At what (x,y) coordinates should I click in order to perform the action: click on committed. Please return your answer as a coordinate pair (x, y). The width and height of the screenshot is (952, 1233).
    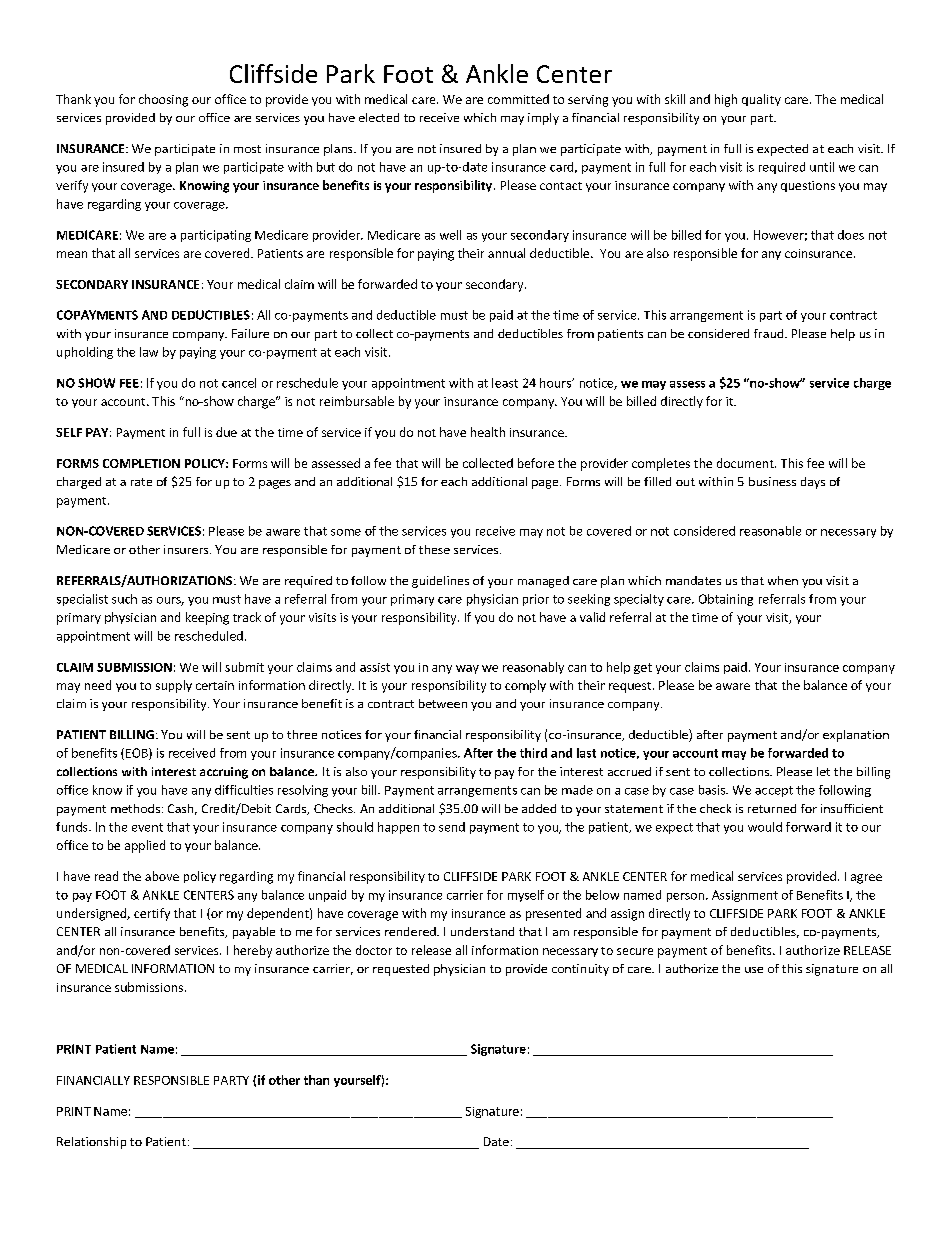
    Looking at the image, I should click on (518, 99).
